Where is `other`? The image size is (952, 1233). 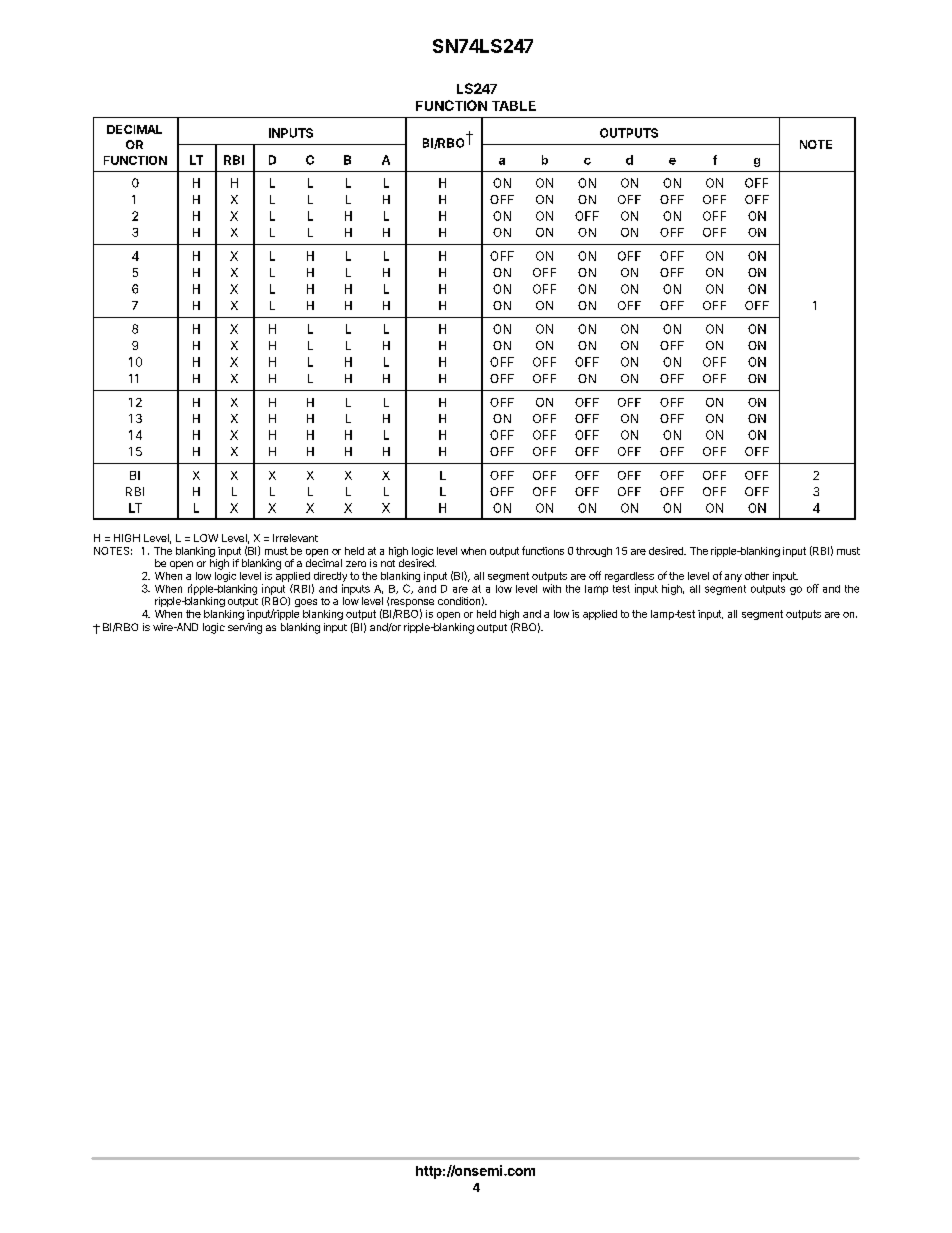 other is located at coordinates (757, 576).
